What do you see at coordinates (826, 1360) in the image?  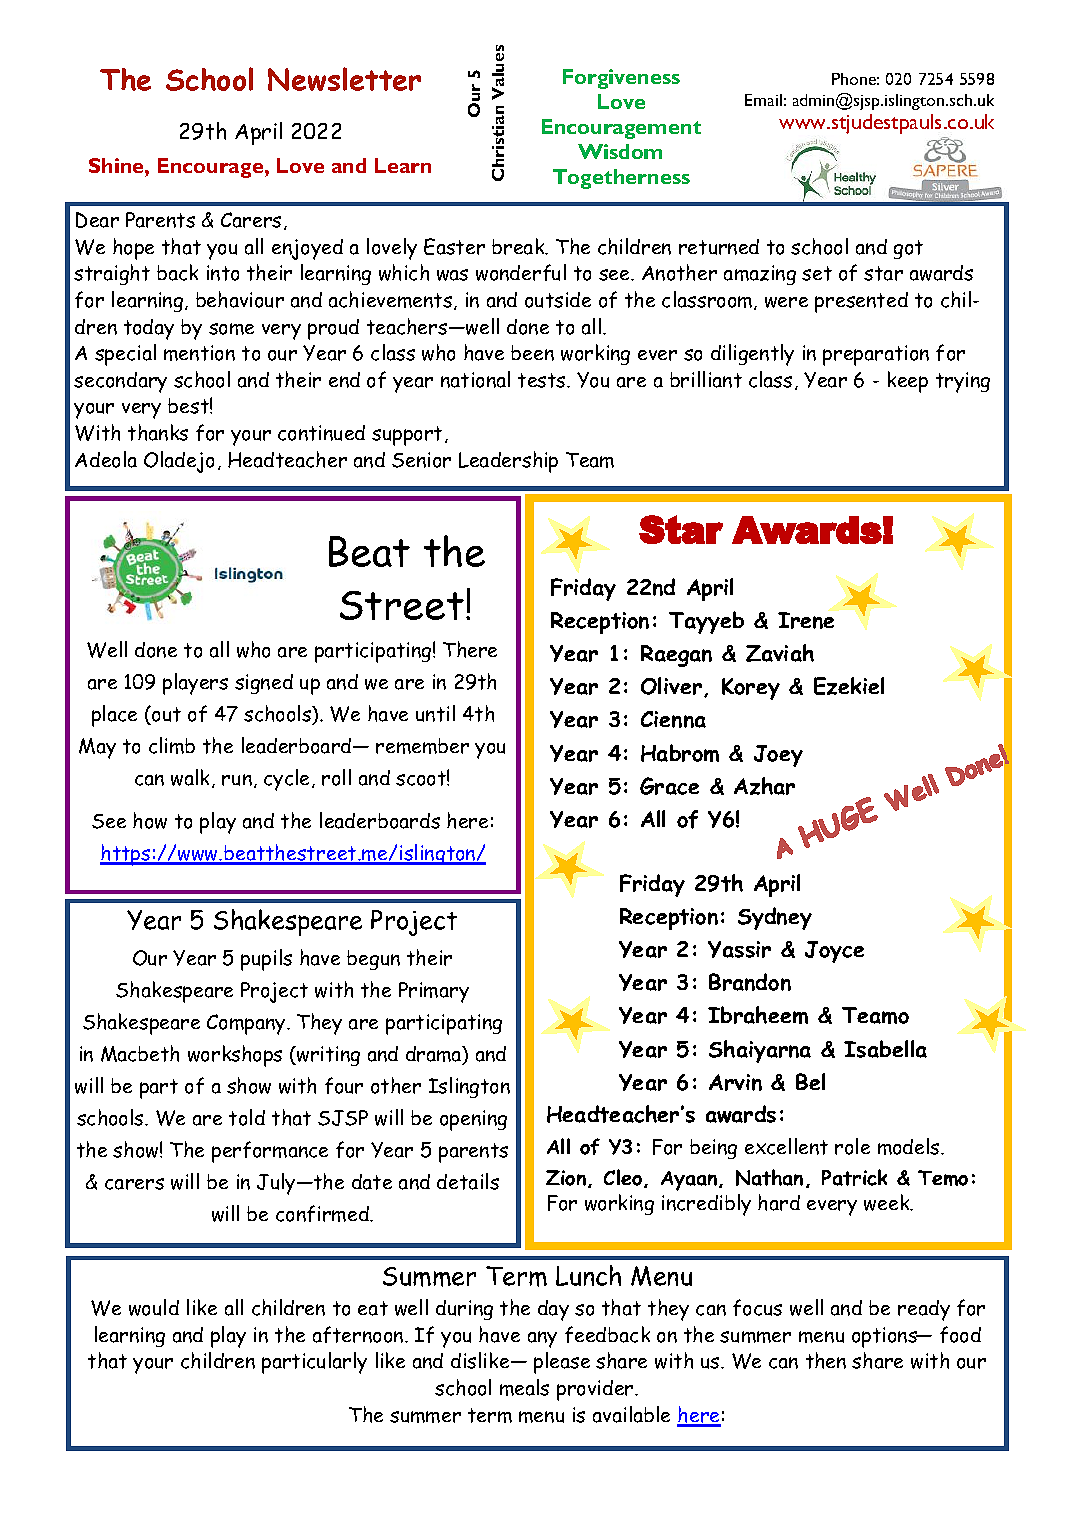 I see `then` at bounding box center [826, 1360].
